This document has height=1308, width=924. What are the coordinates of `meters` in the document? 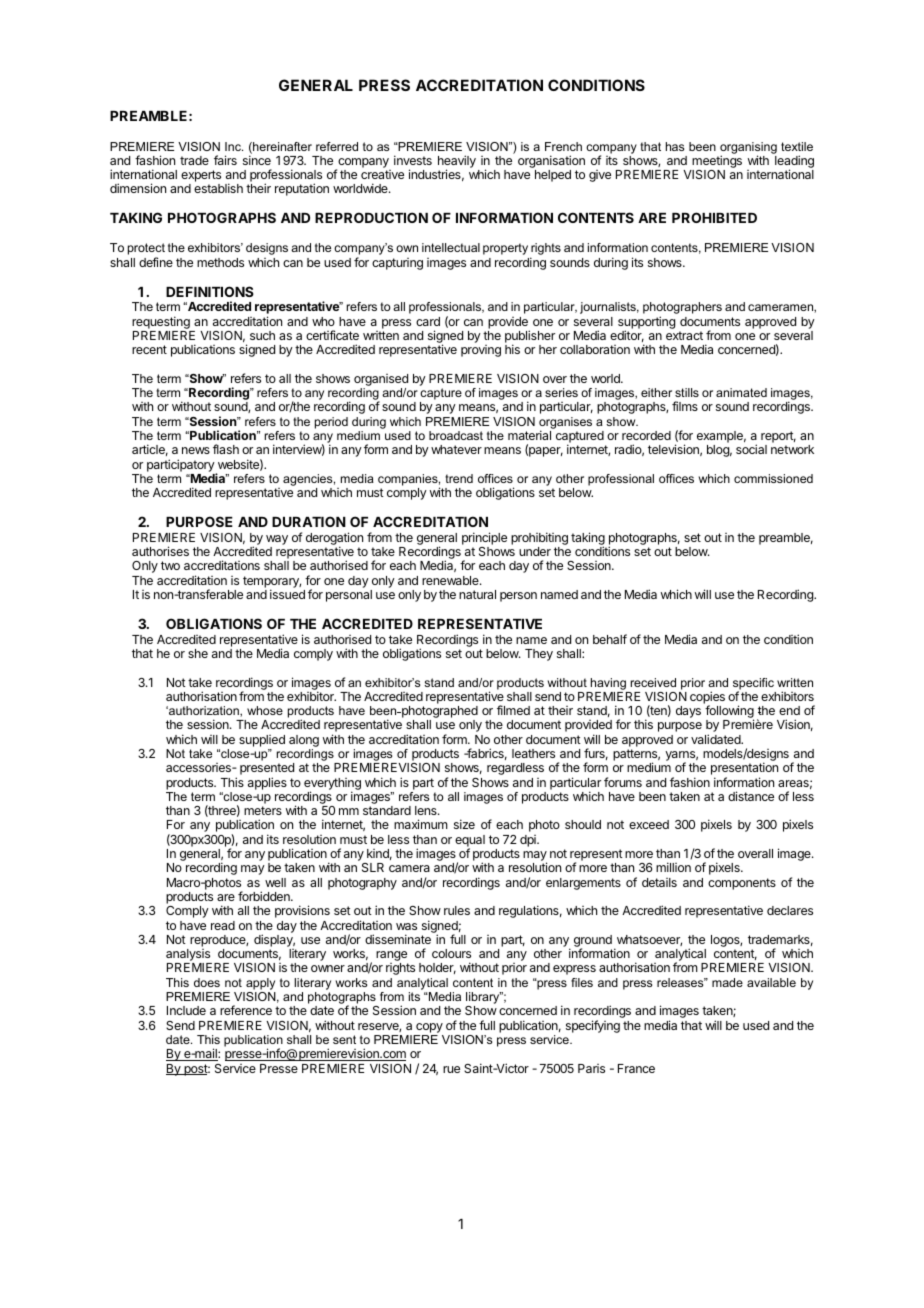 It's located at (263, 810).
